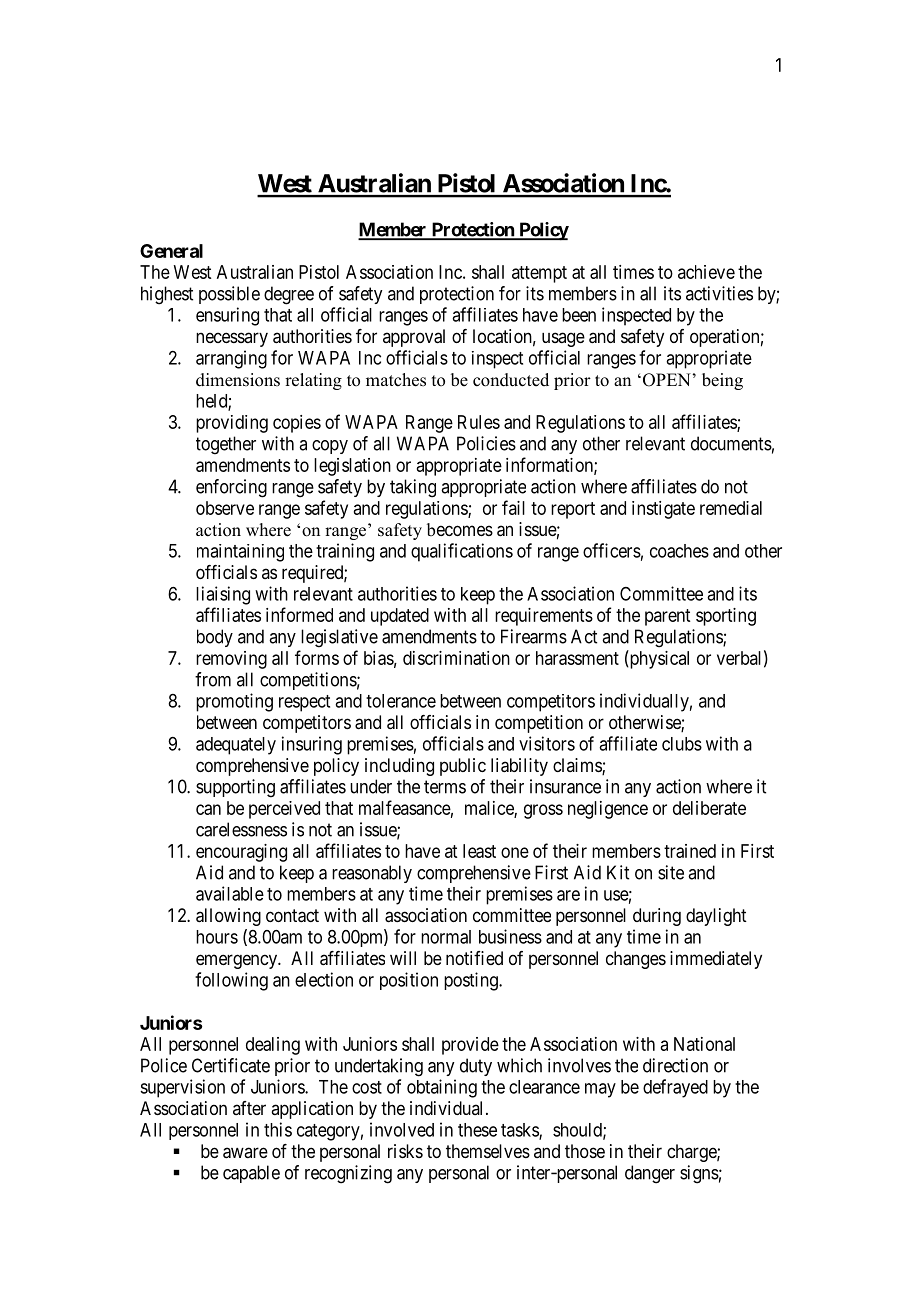 Image resolution: width=924 pixels, height=1308 pixels. I want to click on possible, so click(229, 295).
